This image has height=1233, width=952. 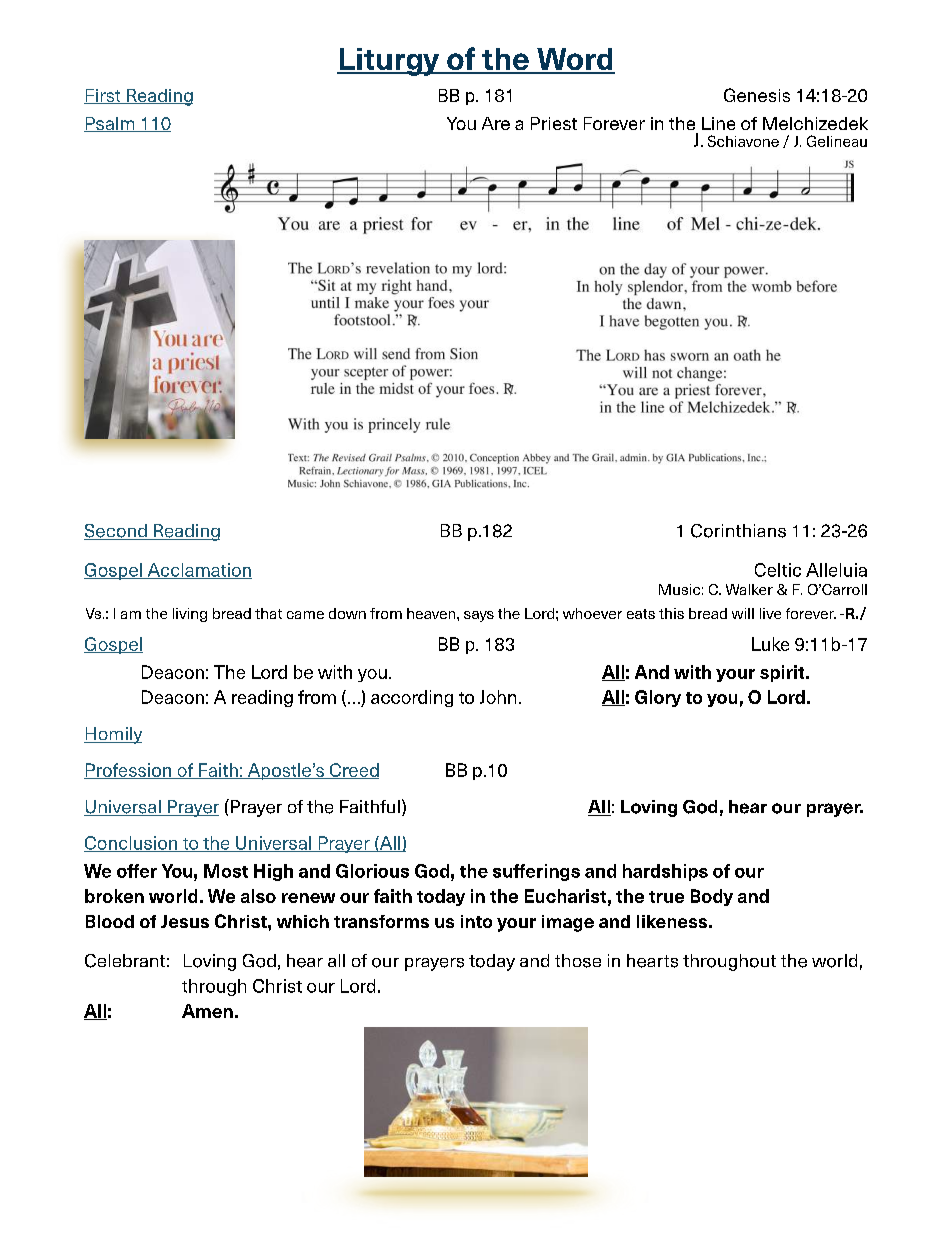 I want to click on says, so click(x=479, y=616).
